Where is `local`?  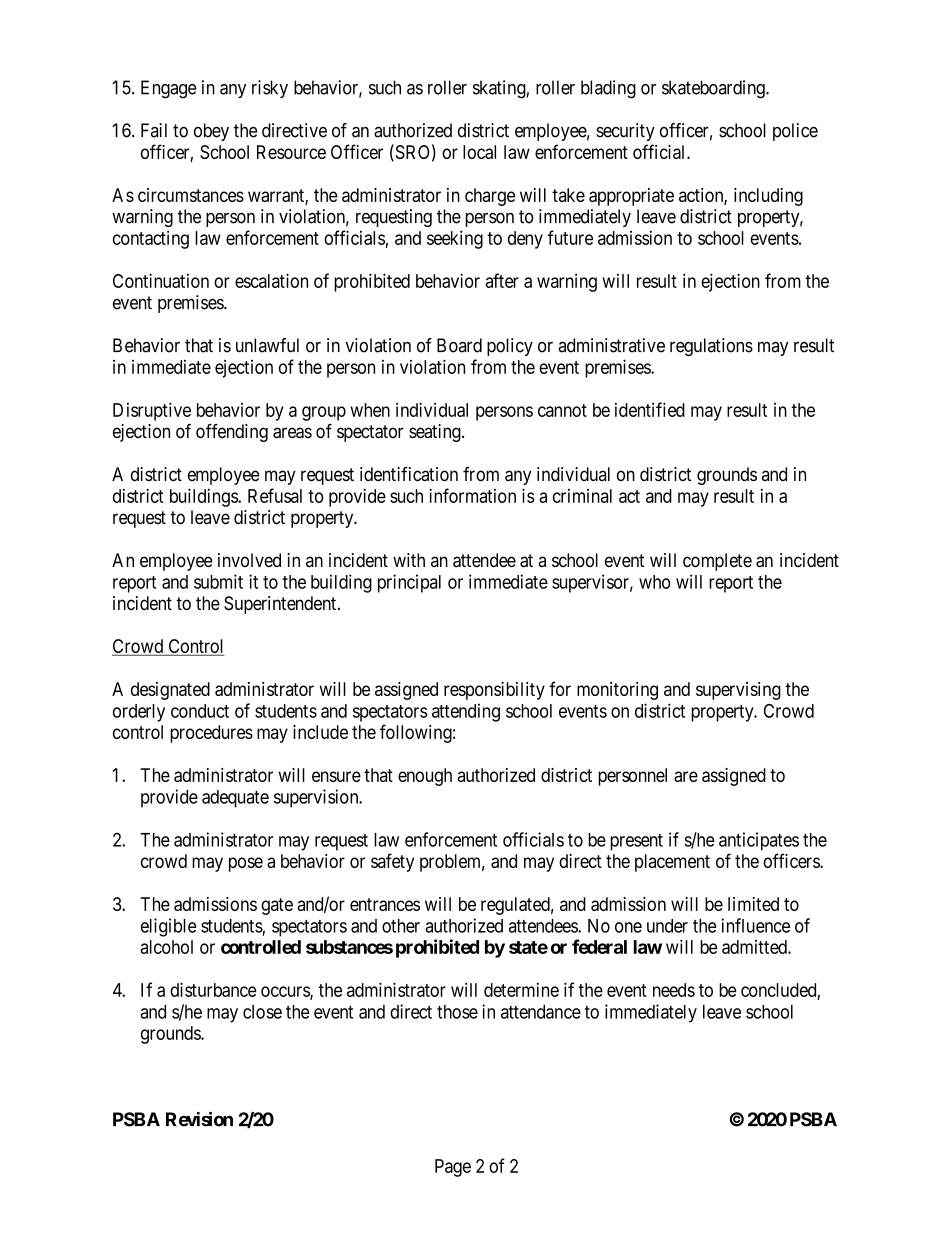 local is located at coordinates (479, 152).
